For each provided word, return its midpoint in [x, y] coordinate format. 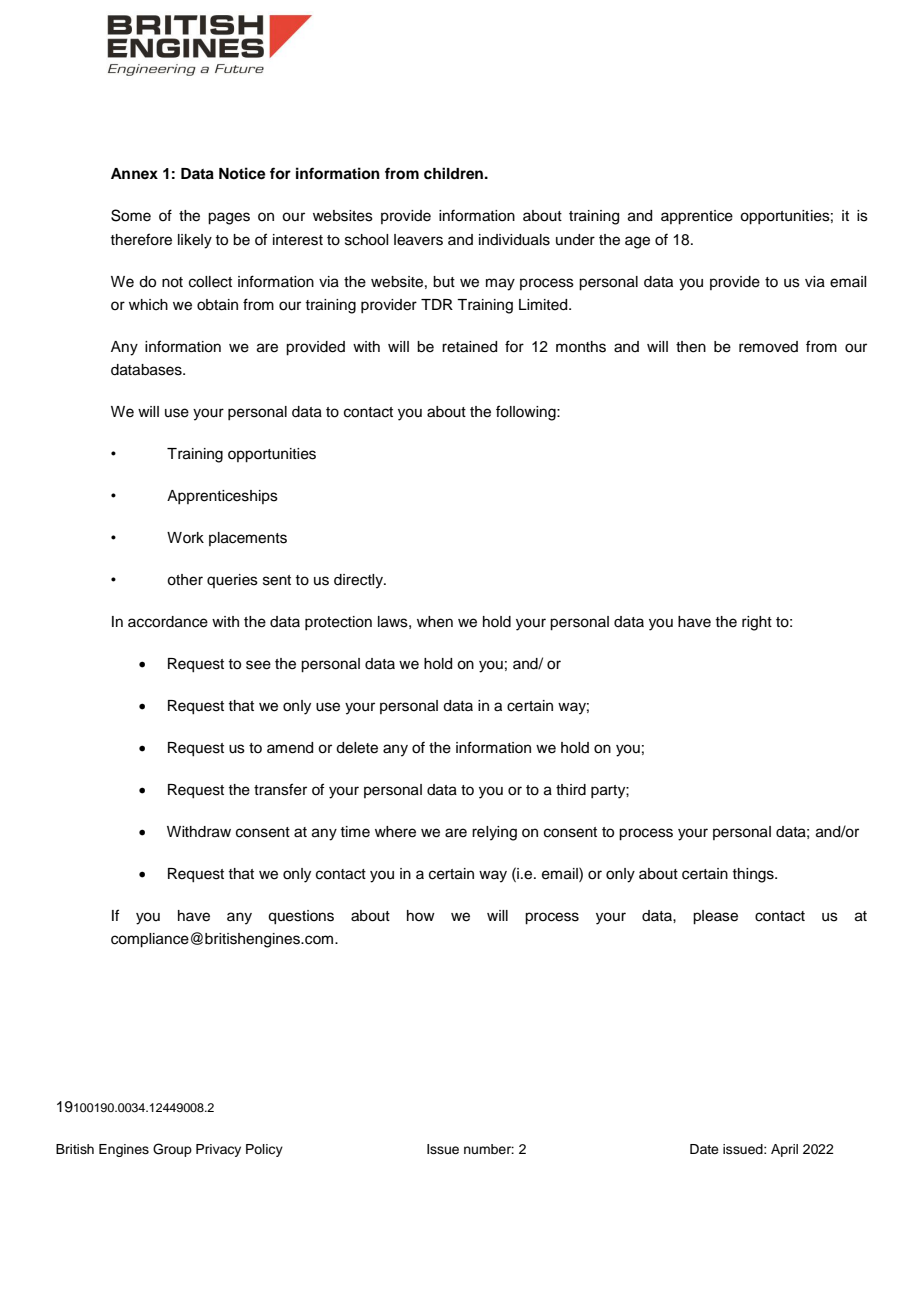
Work [185, 537]
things [754, 875]
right [757, 623]
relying [494, 833]
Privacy [218, 1150]
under [575, 240]
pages [229, 218]
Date [704, 1149]
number [489, 1149]
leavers [418, 240]
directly [360, 581]
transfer [280, 789]
